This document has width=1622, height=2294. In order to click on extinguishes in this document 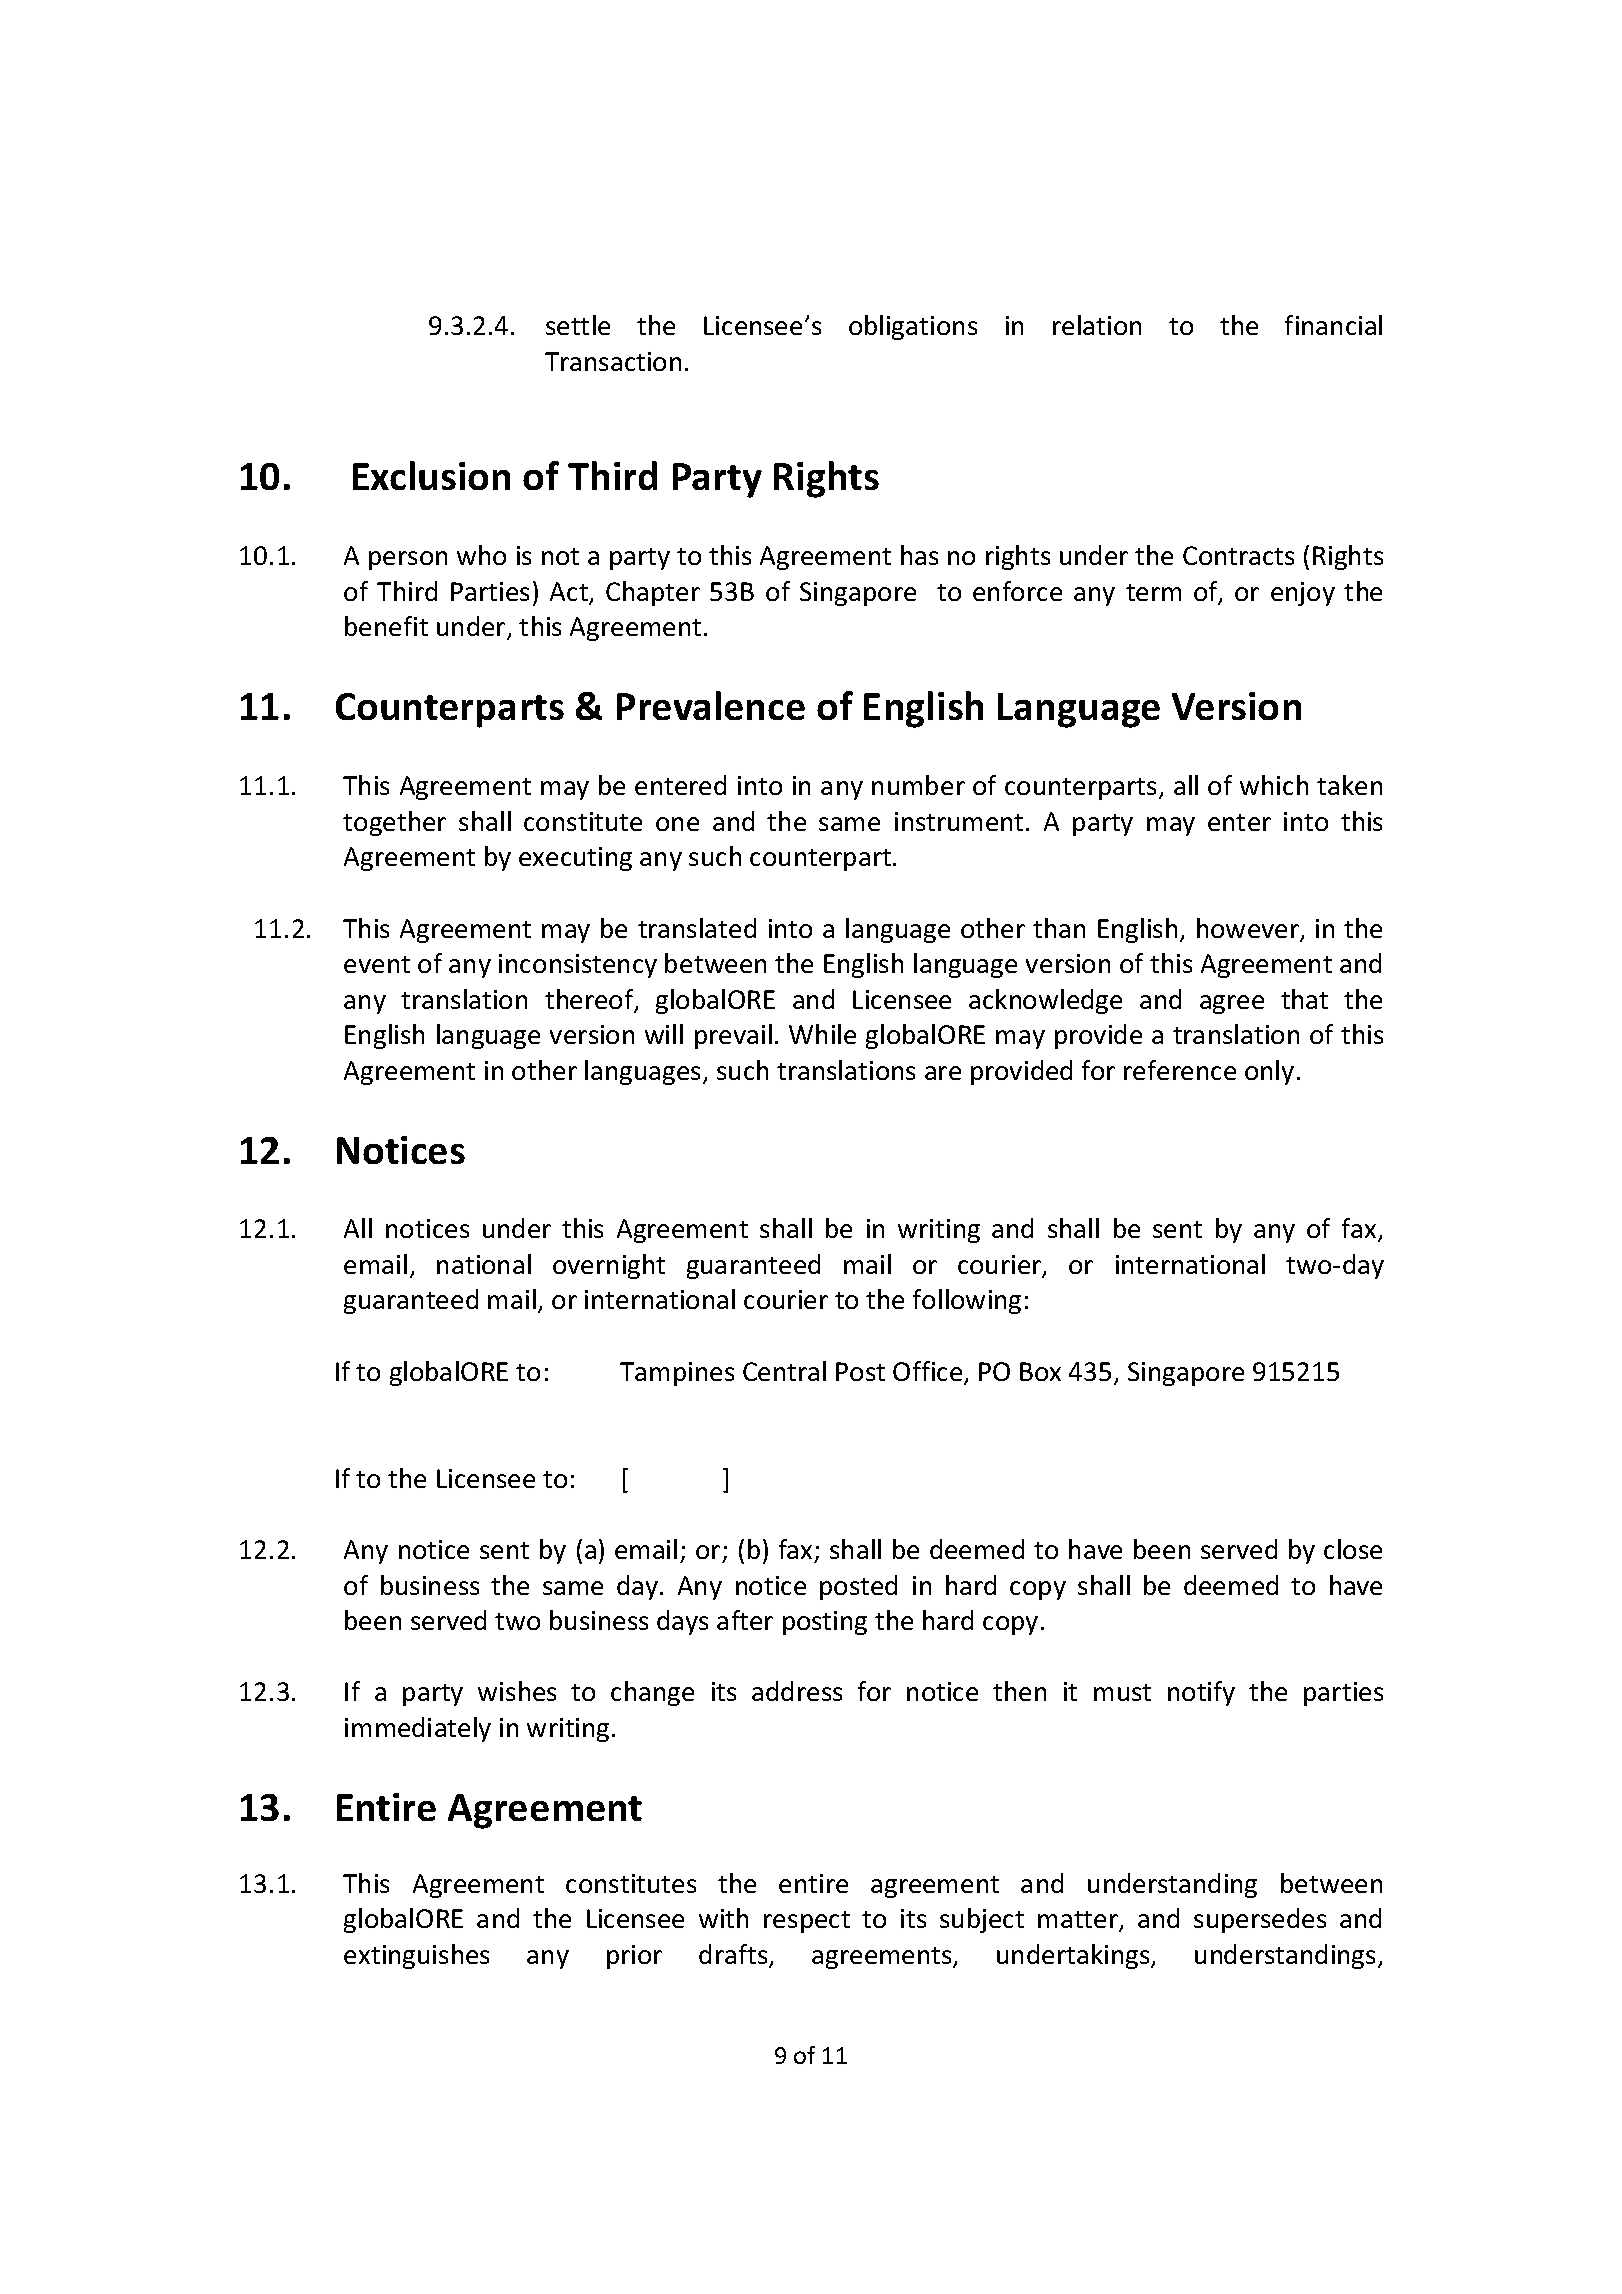, I will do `click(416, 1956)`.
